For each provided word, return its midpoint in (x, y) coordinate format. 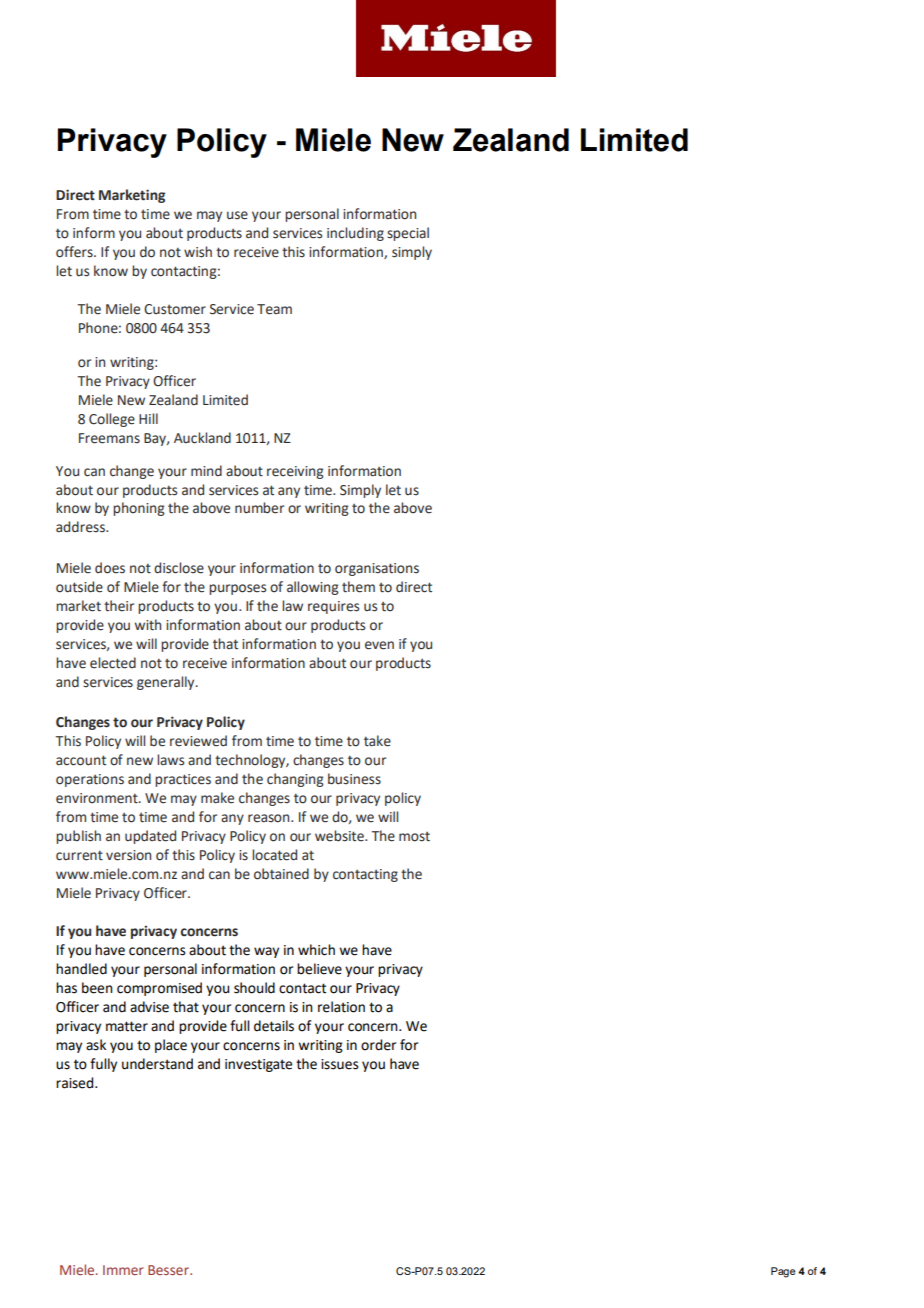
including (355, 234)
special (408, 234)
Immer (123, 1270)
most (414, 837)
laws (170, 760)
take (377, 741)
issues (340, 1064)
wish (198, 252)
